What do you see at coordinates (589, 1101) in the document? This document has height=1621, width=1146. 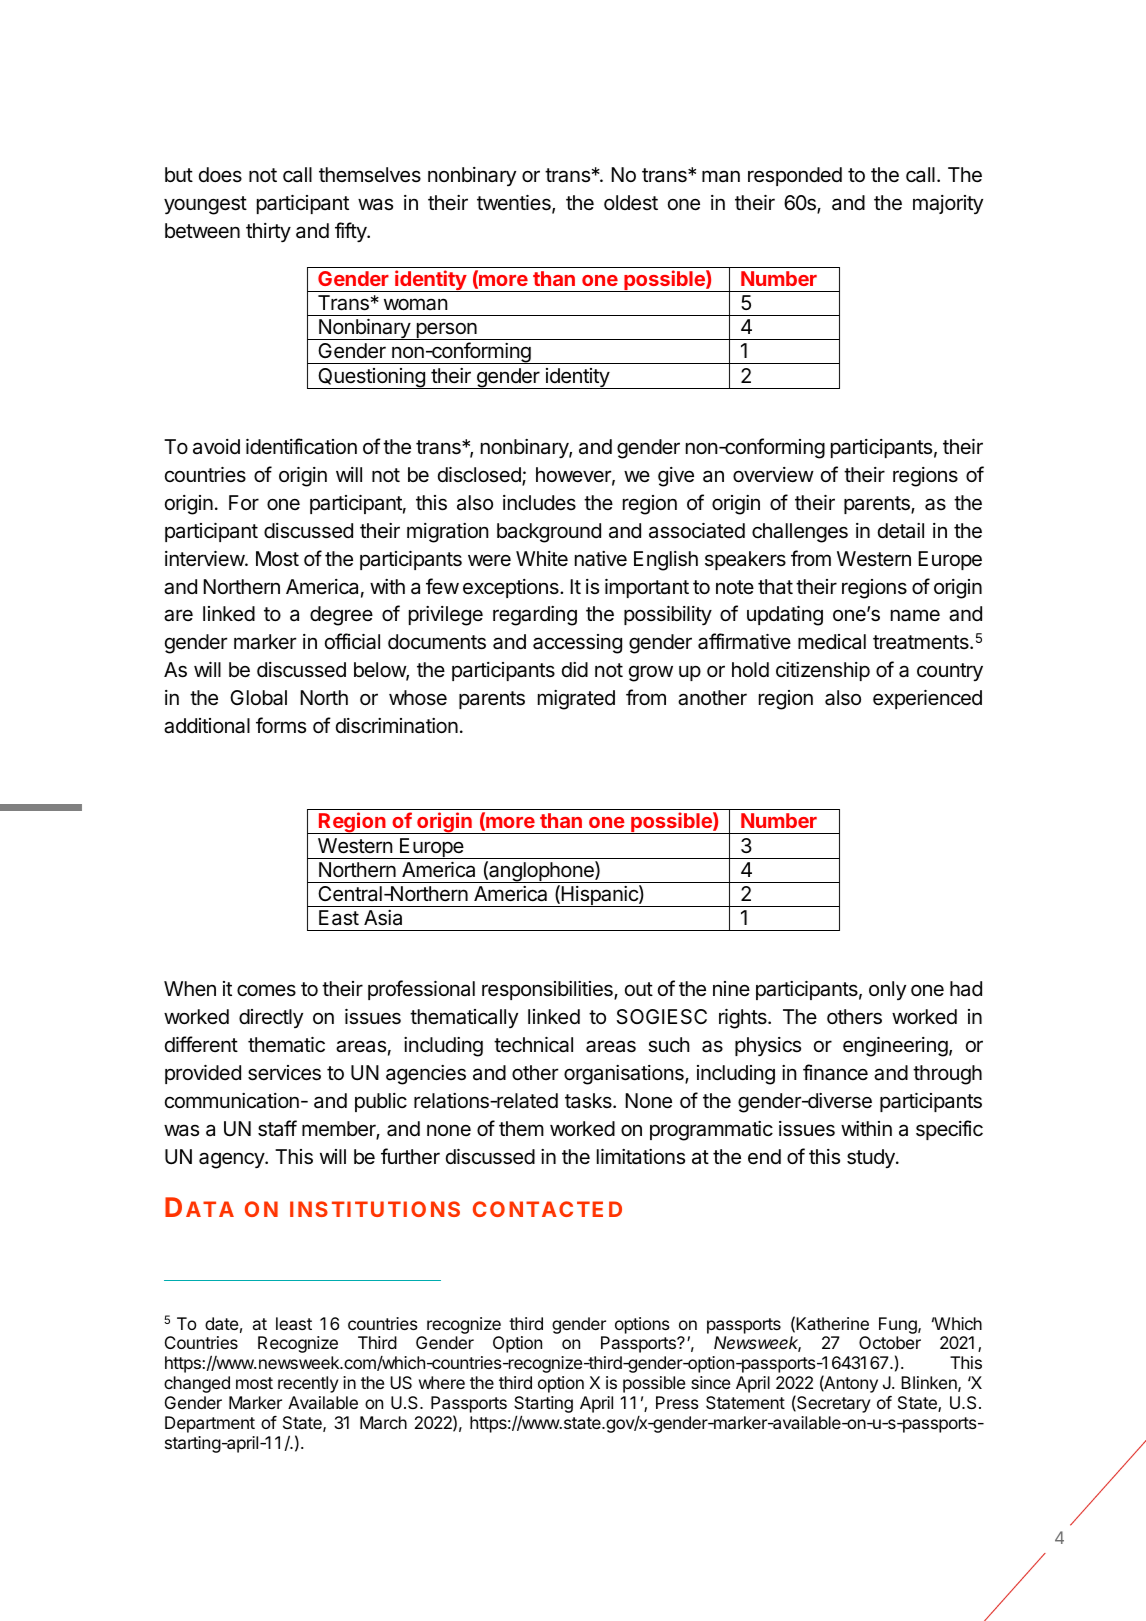 I see `tasks` at bounding box center [589, 1101].
